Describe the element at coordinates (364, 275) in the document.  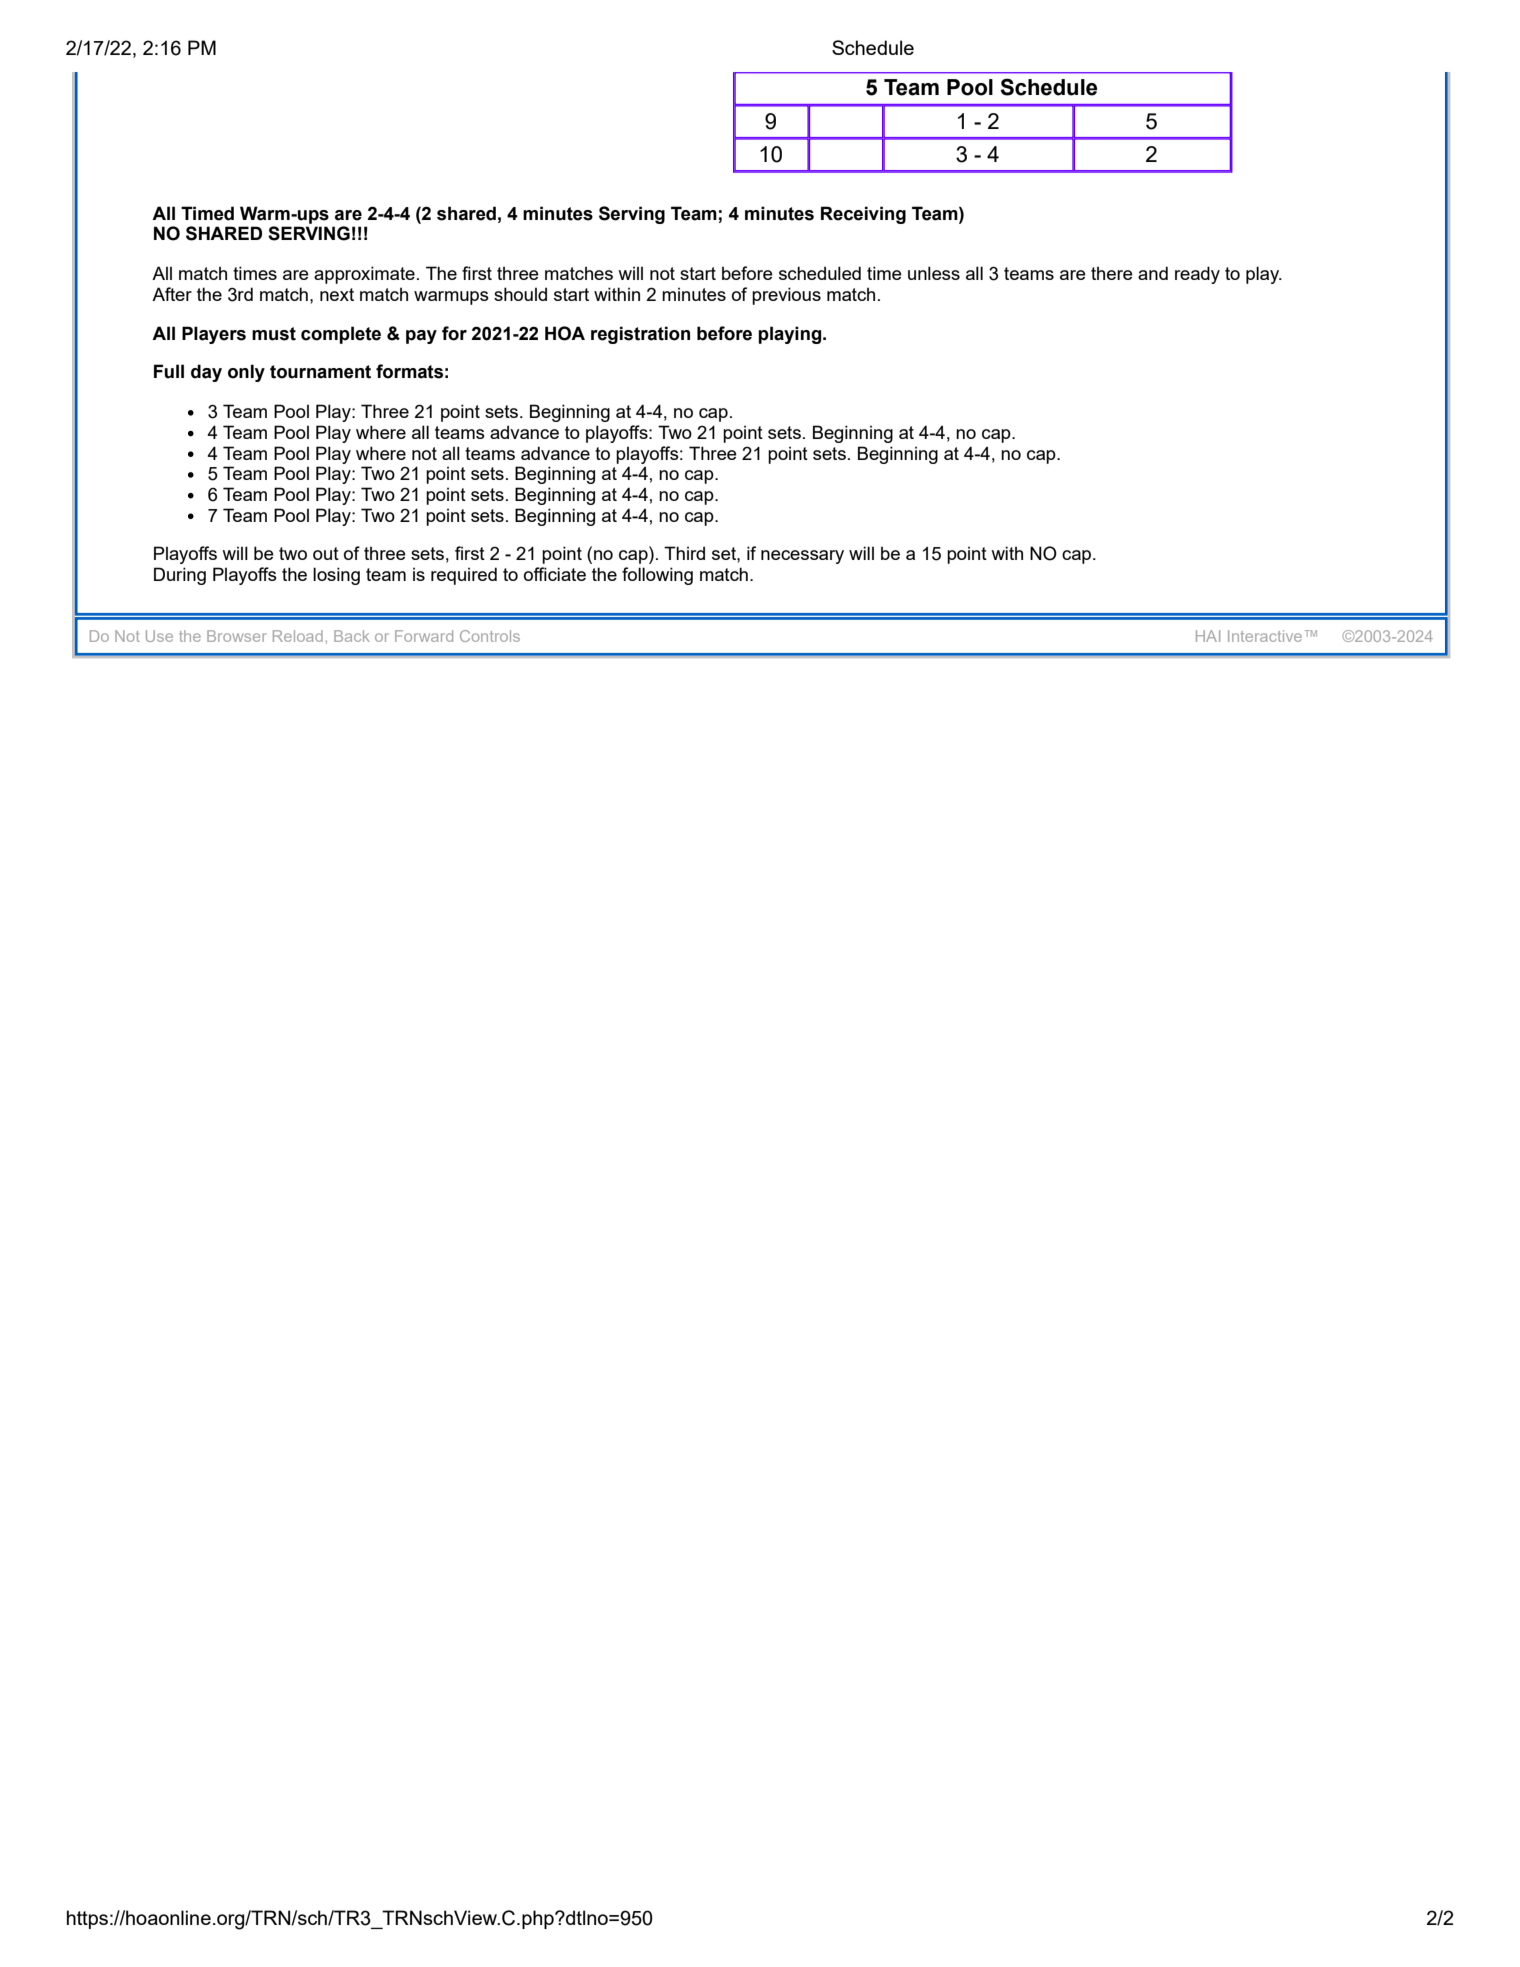
I see `approximate` at that location.
